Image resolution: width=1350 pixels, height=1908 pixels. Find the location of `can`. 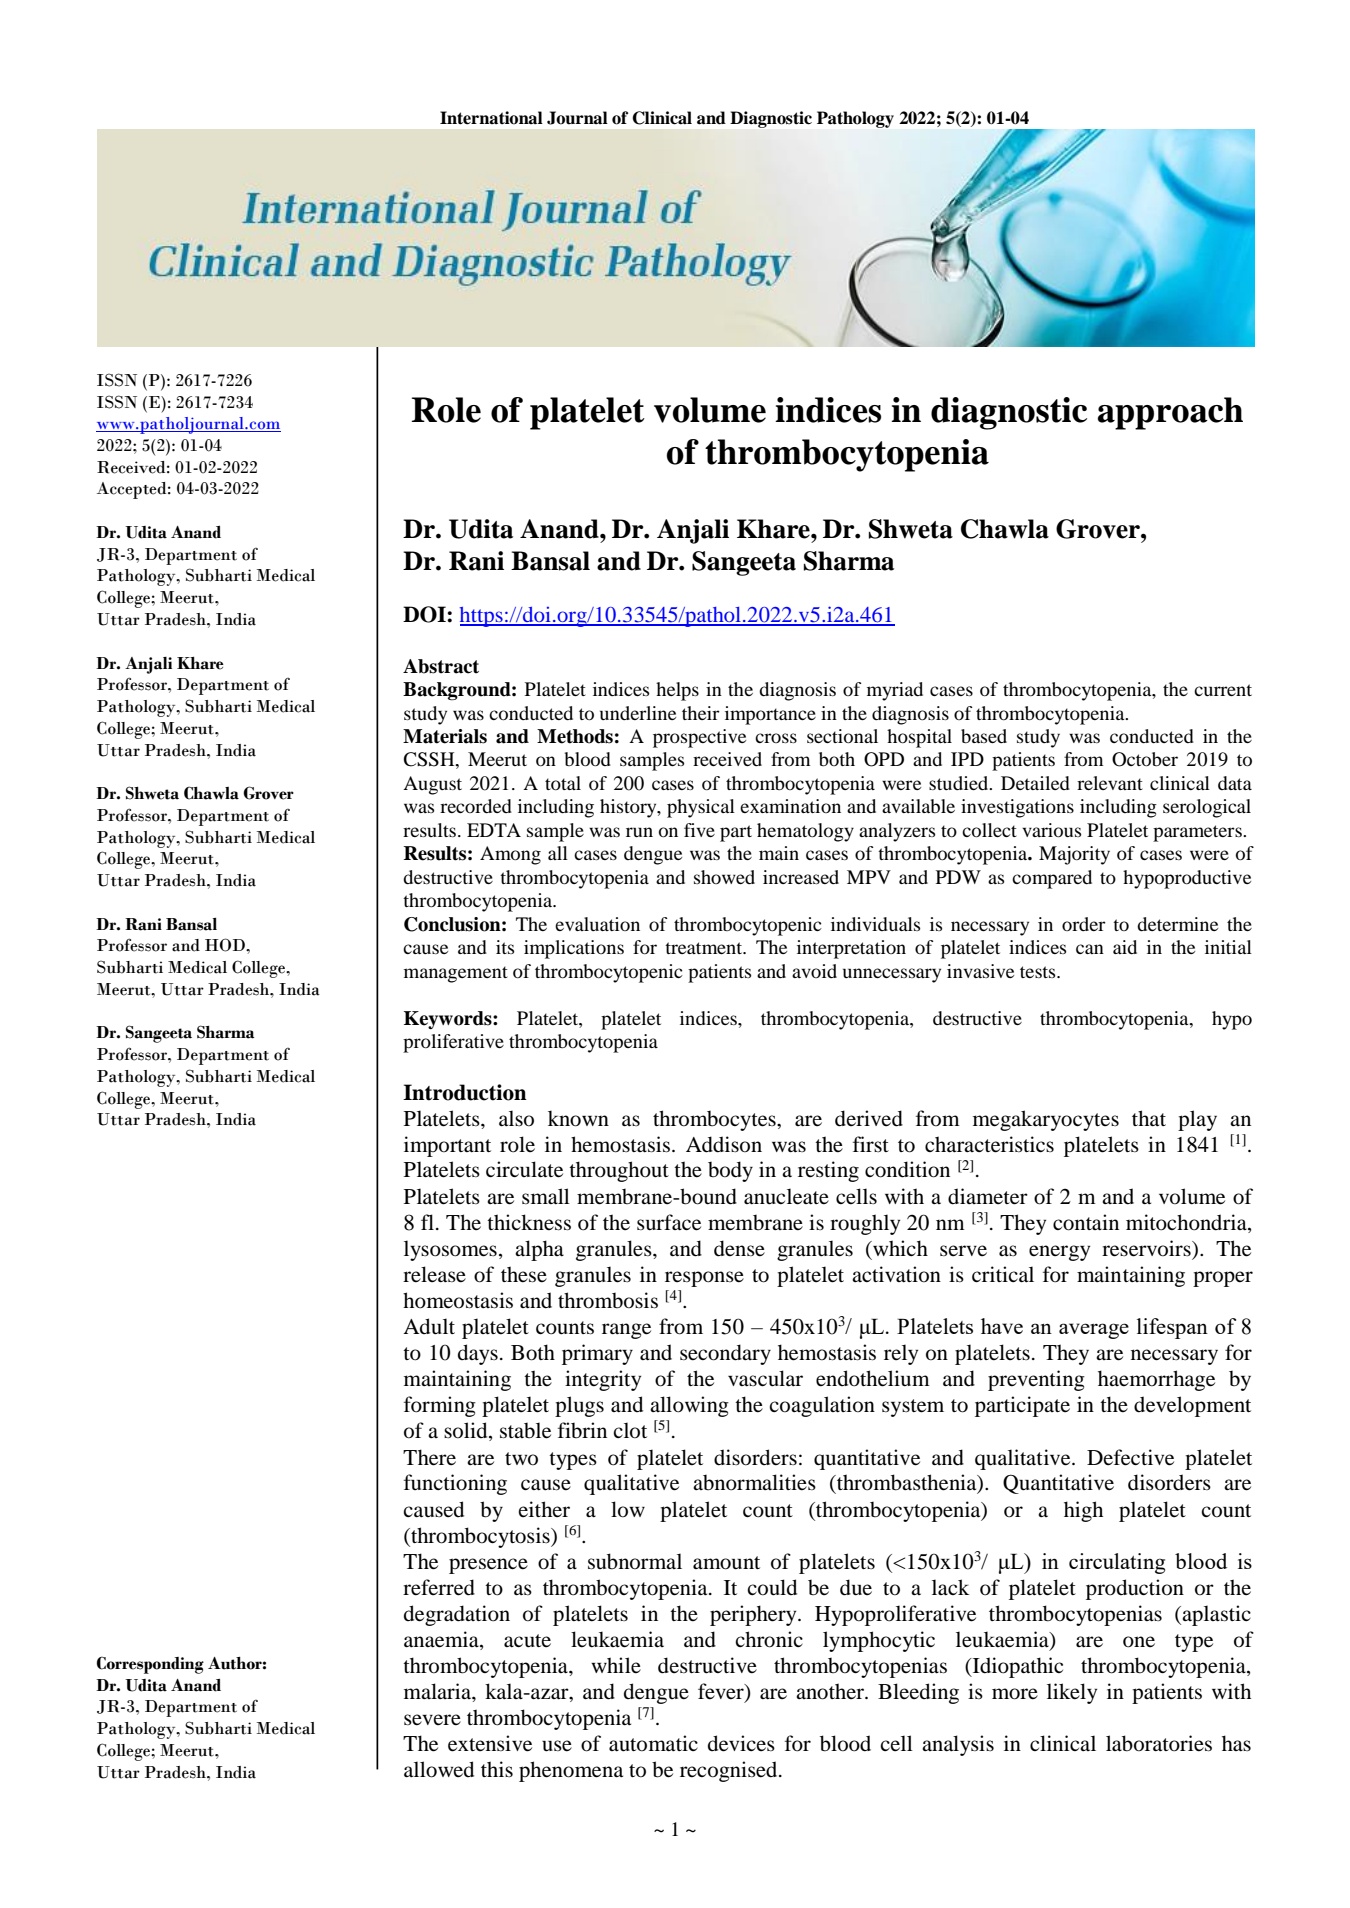

can is located at coordinates (1090, 949).
